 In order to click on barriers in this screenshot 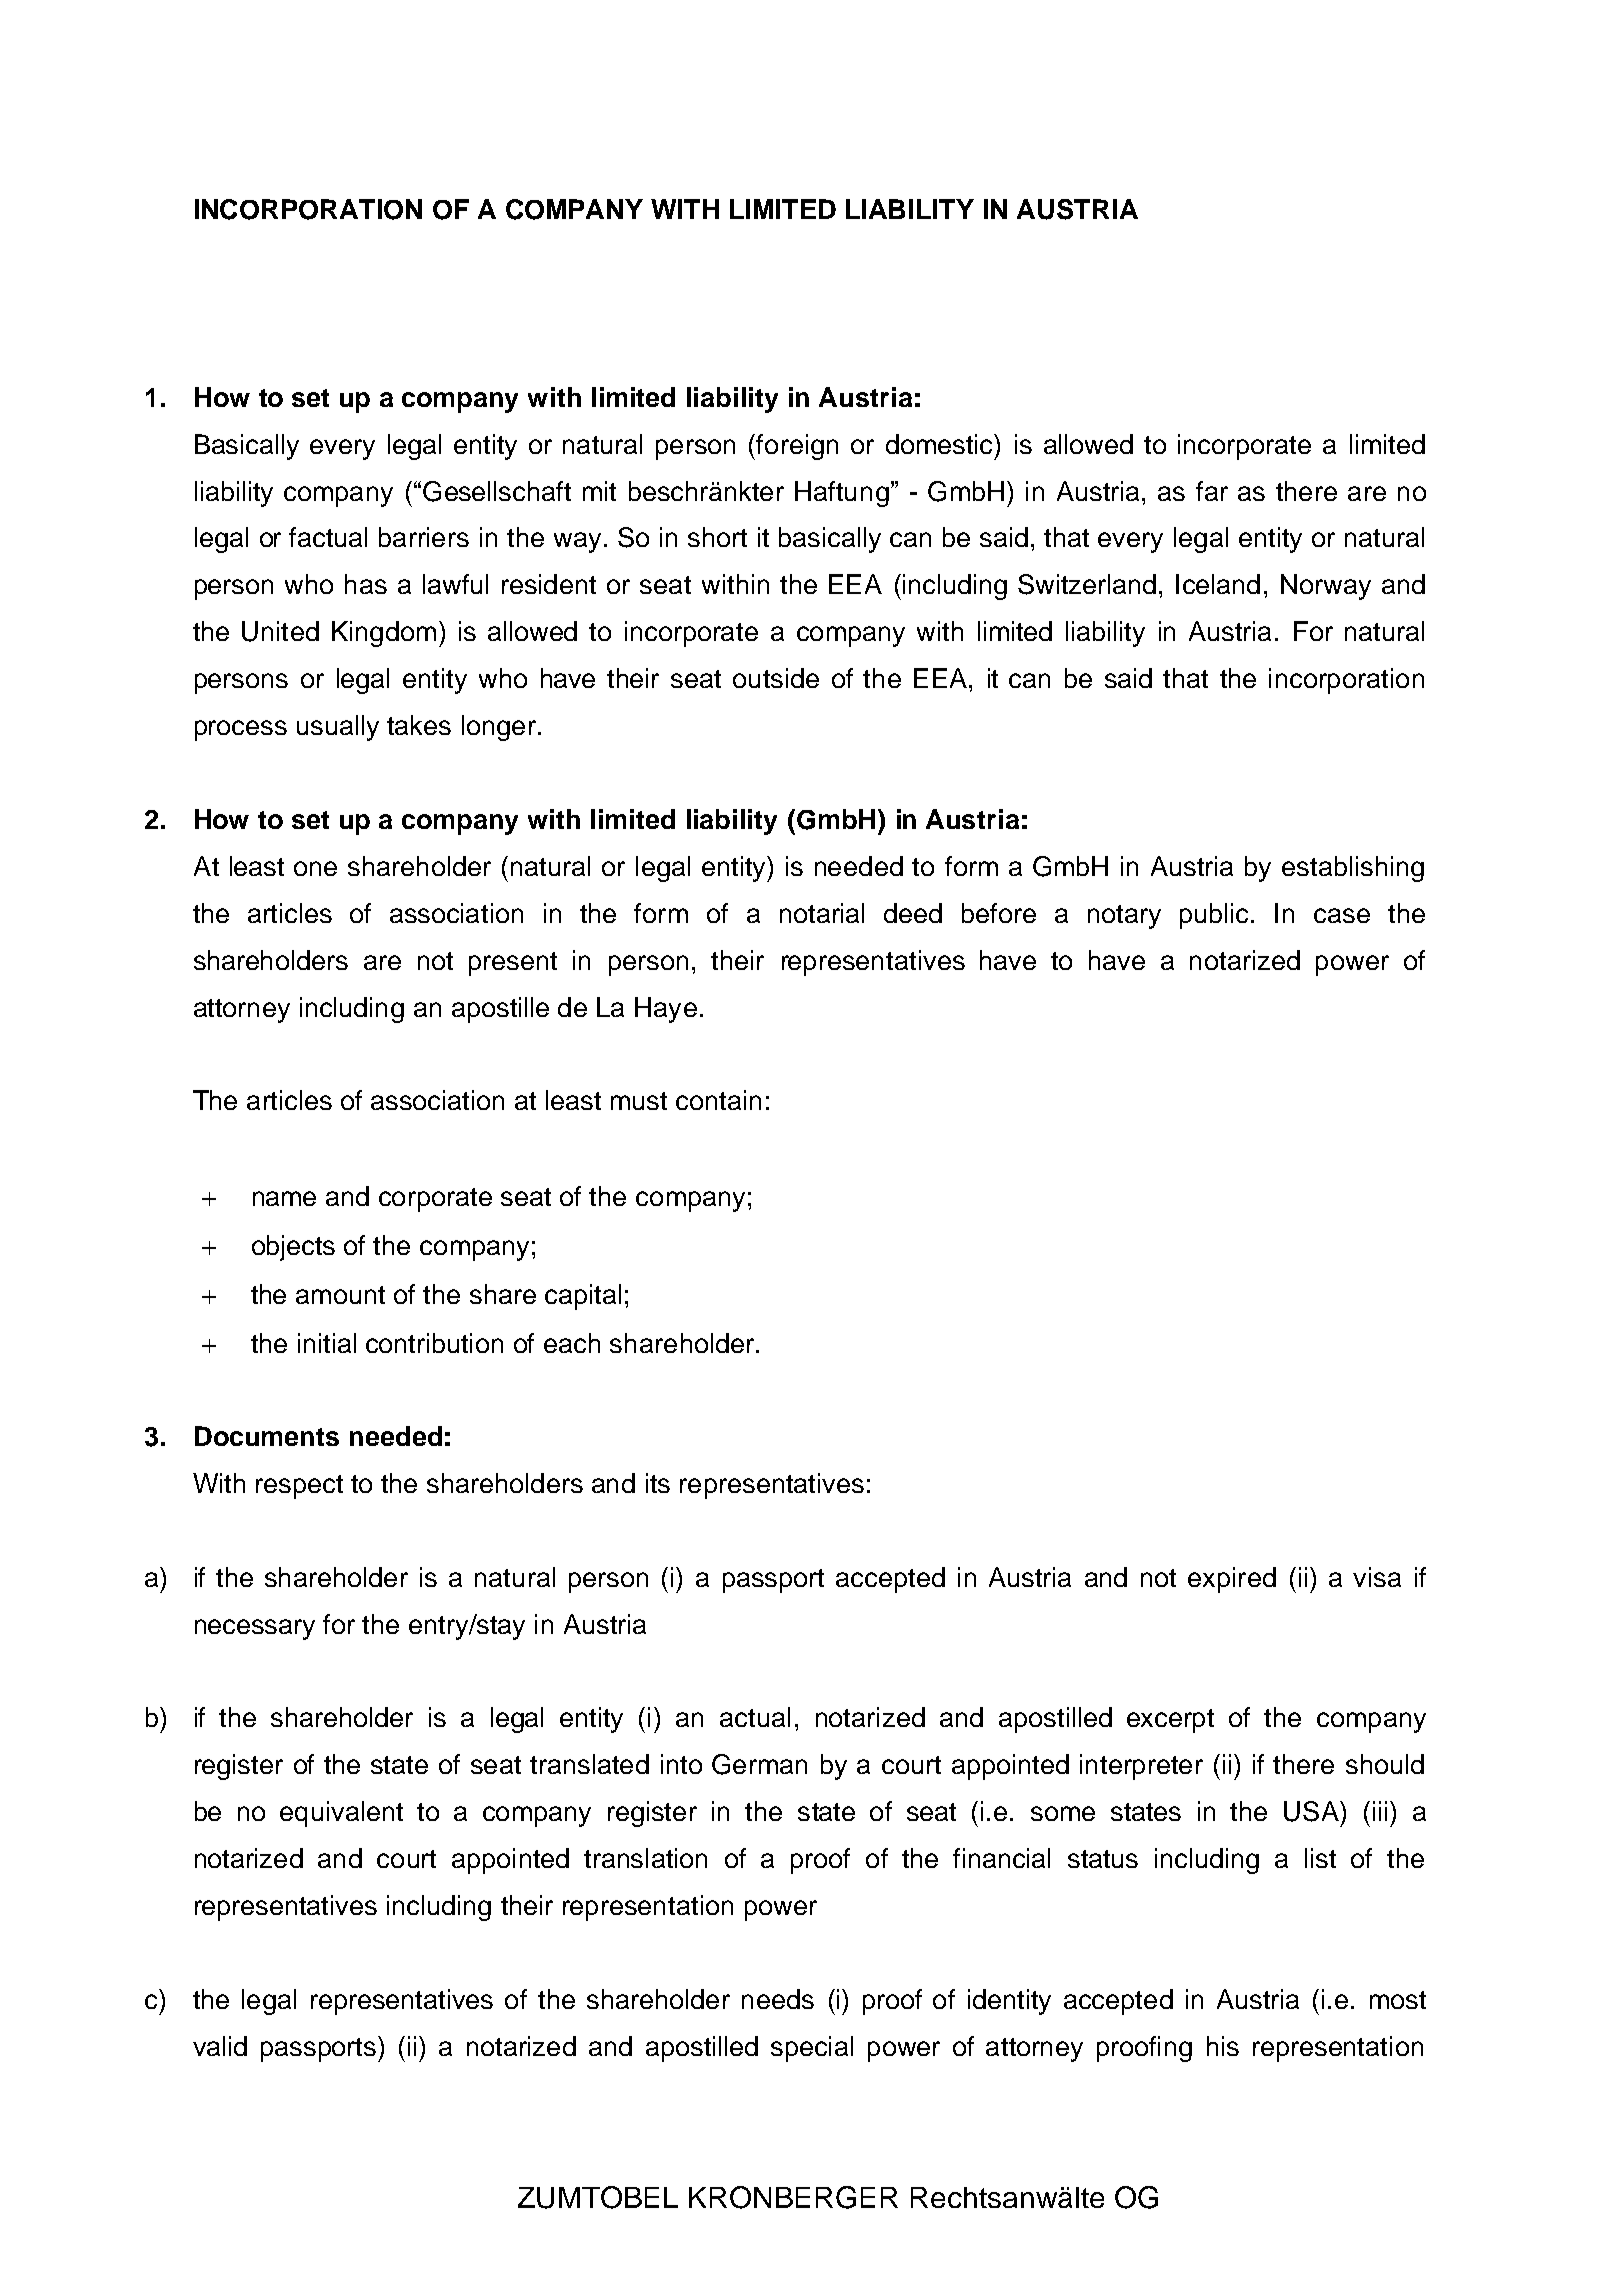, I will do `click(424, 537)`.
